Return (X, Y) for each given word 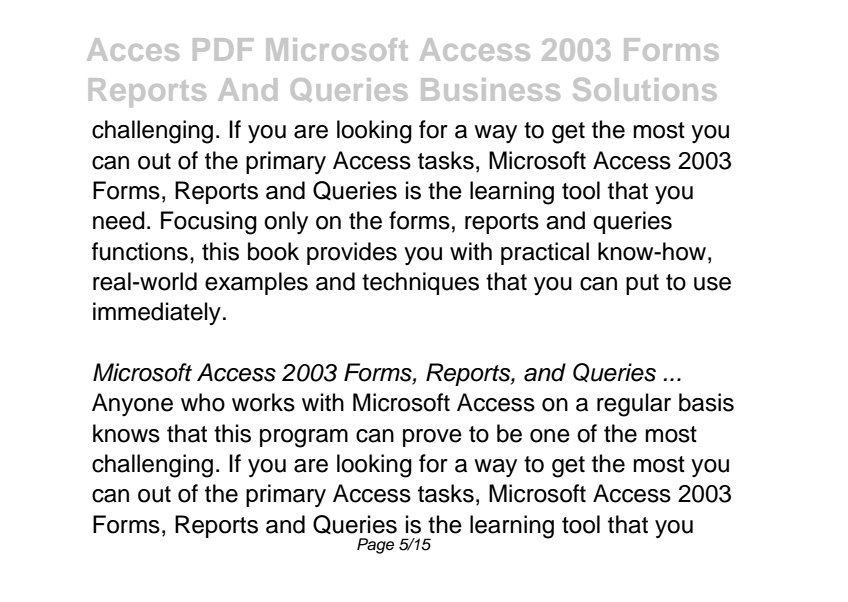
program (304, 438)
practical (545, 253)
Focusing (209, 223)
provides (352, 253)
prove (432, 438)
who (203, 402)
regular (634, 405)
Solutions (645, 89)
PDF (223, 49)
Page (375, 546)
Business (490, 89)
